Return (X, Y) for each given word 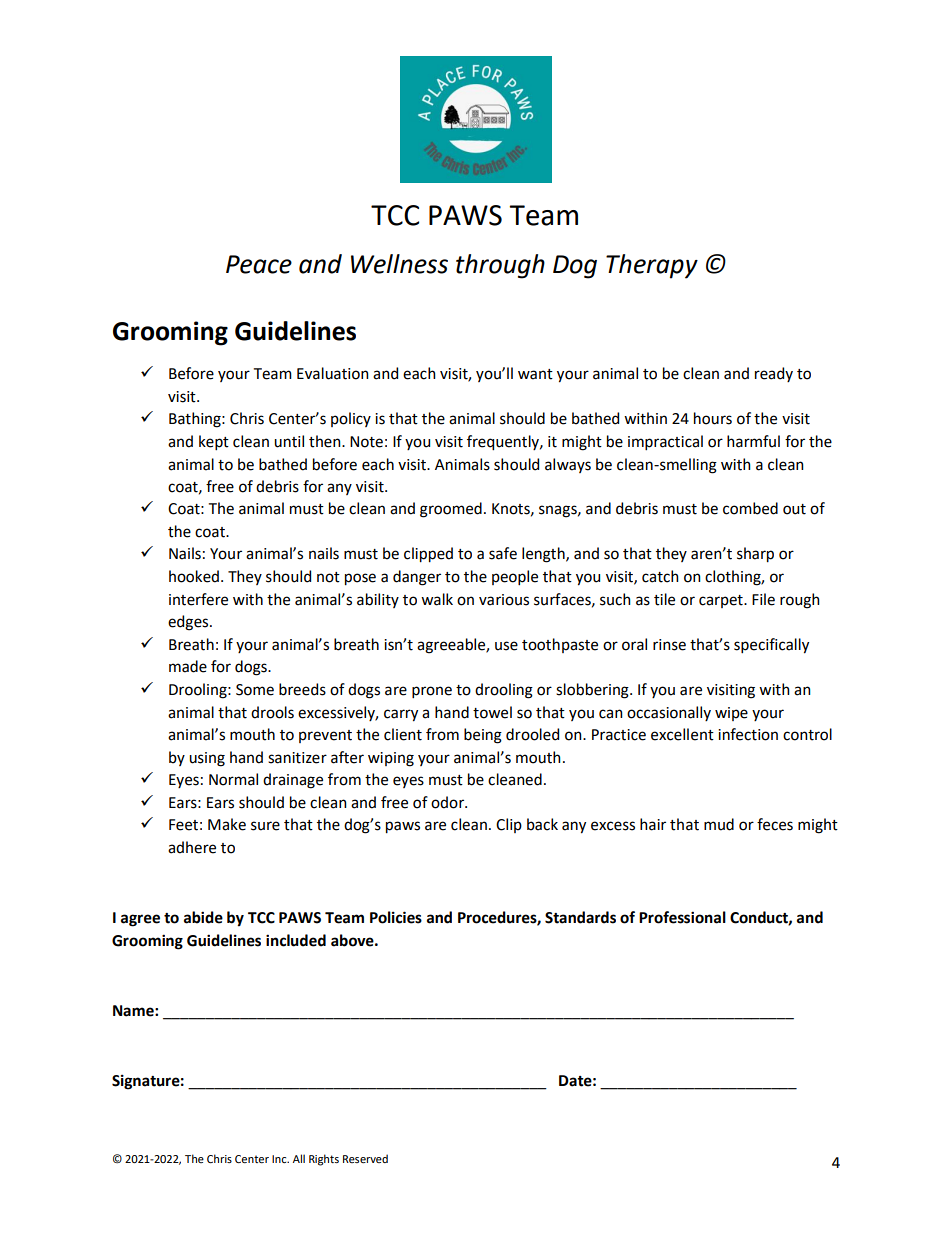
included (296, 940)
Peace (259, 264)
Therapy (652, 266)
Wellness (399, 264)
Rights (324, 1160)
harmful (753, 441)
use (506, 646)
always (568, 465)
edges (189, 623)
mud (719, 824)
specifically (771, 646)
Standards (580, 917)
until (289, 441)
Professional (682, 917)
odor (449, 802)
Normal (233, 779)
